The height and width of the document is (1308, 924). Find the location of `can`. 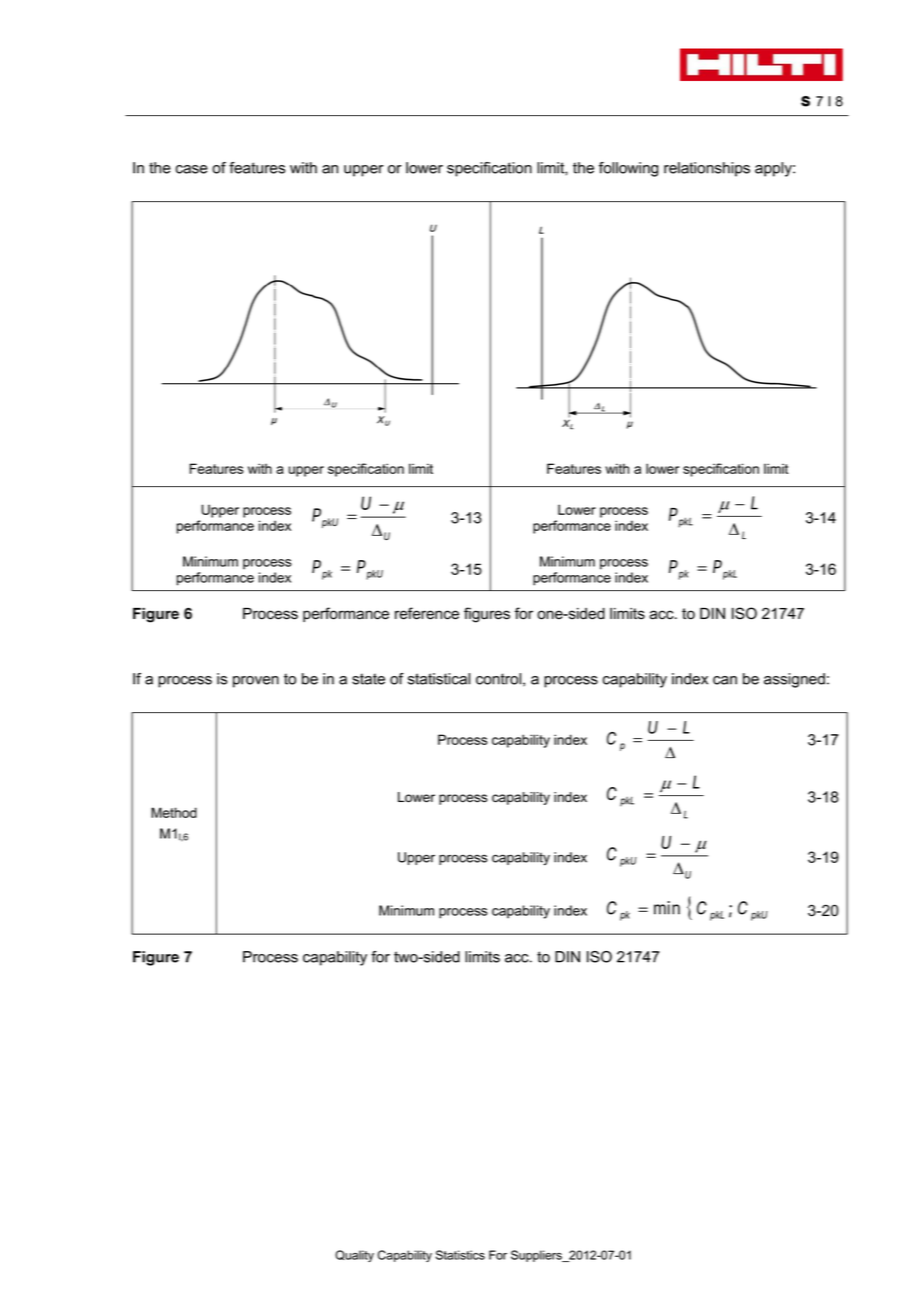

can is located at coordinates (725, 680).
